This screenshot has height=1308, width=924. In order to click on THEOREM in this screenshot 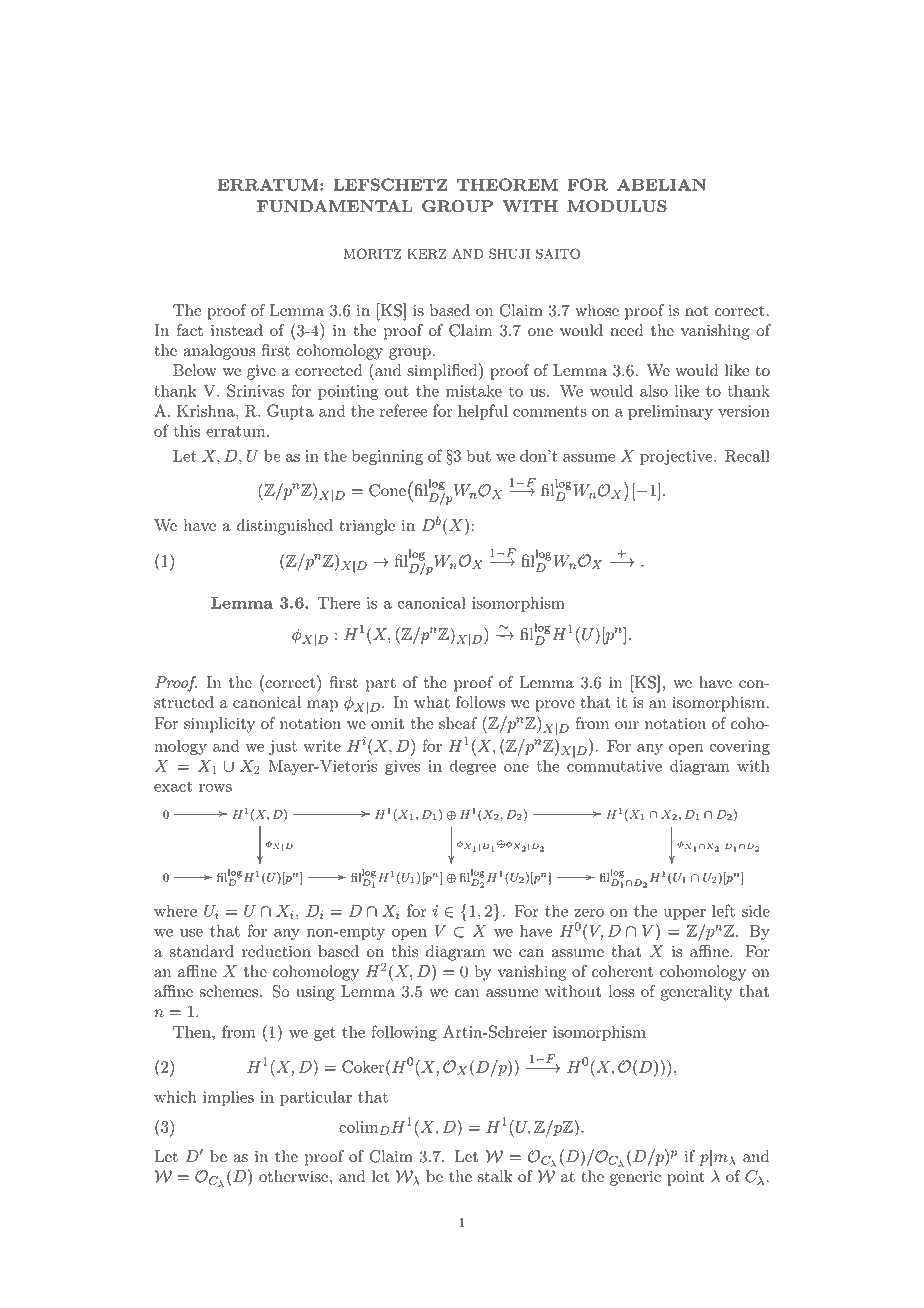, I will do `click(507, 184)`.
